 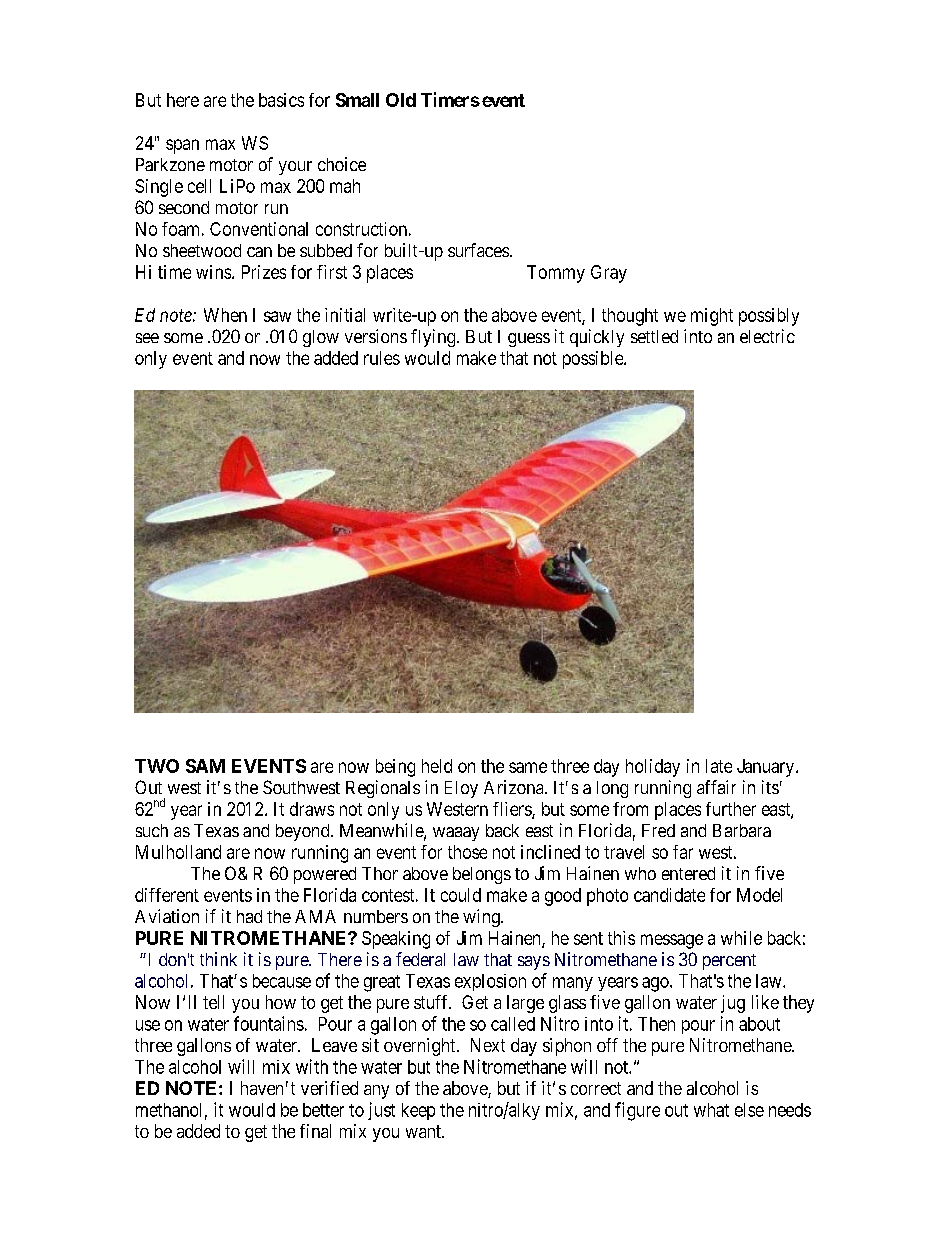 What do you see at coordinates (418, 1111) in the document?
I see `keep` at bounding box center [418, 1111].
